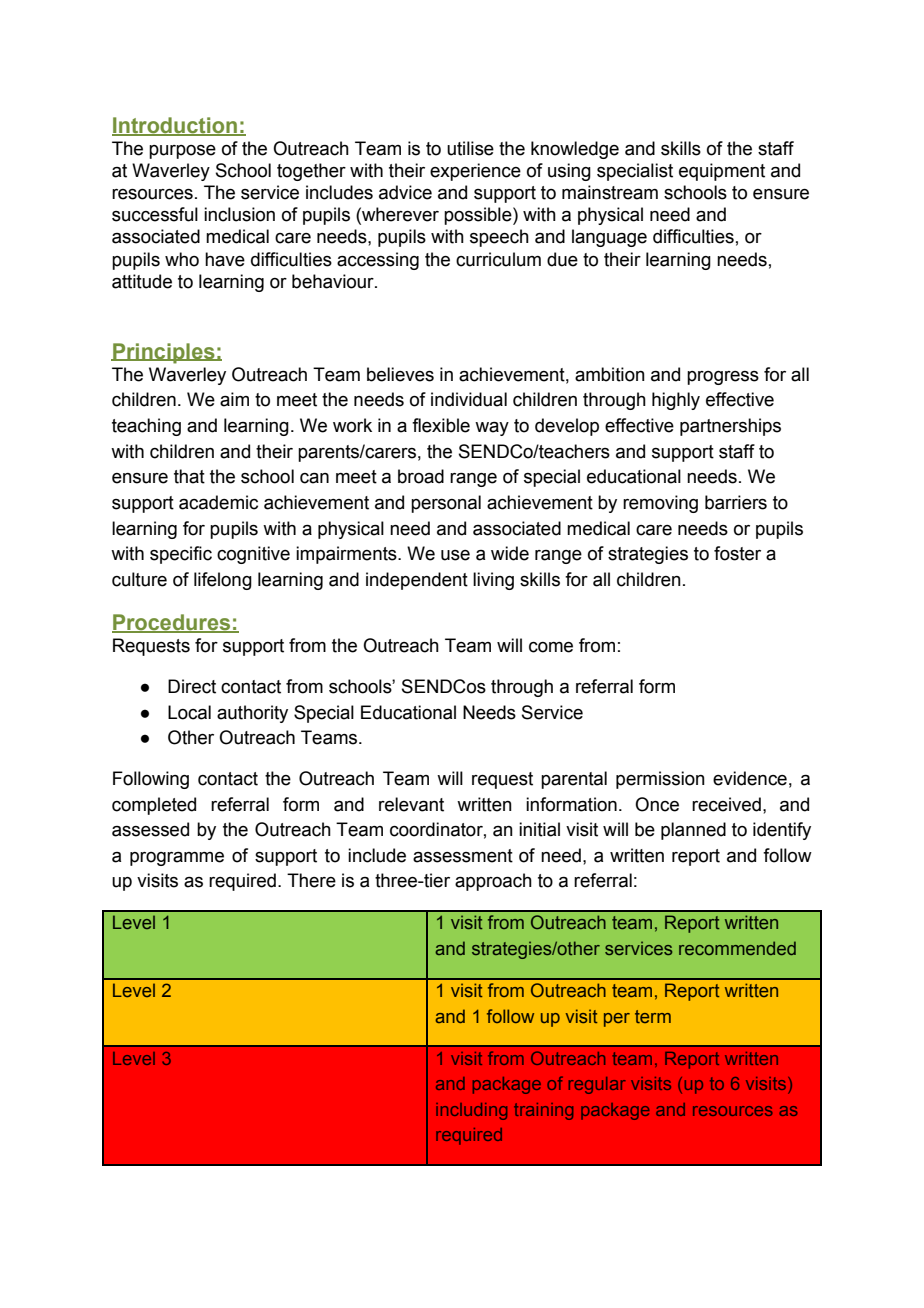 The height and width of the screenshot is (1308, 924). What do you see at coordinates (421, 476) in the screenshot?
I see `broad` at bounding box center [421, 476].
